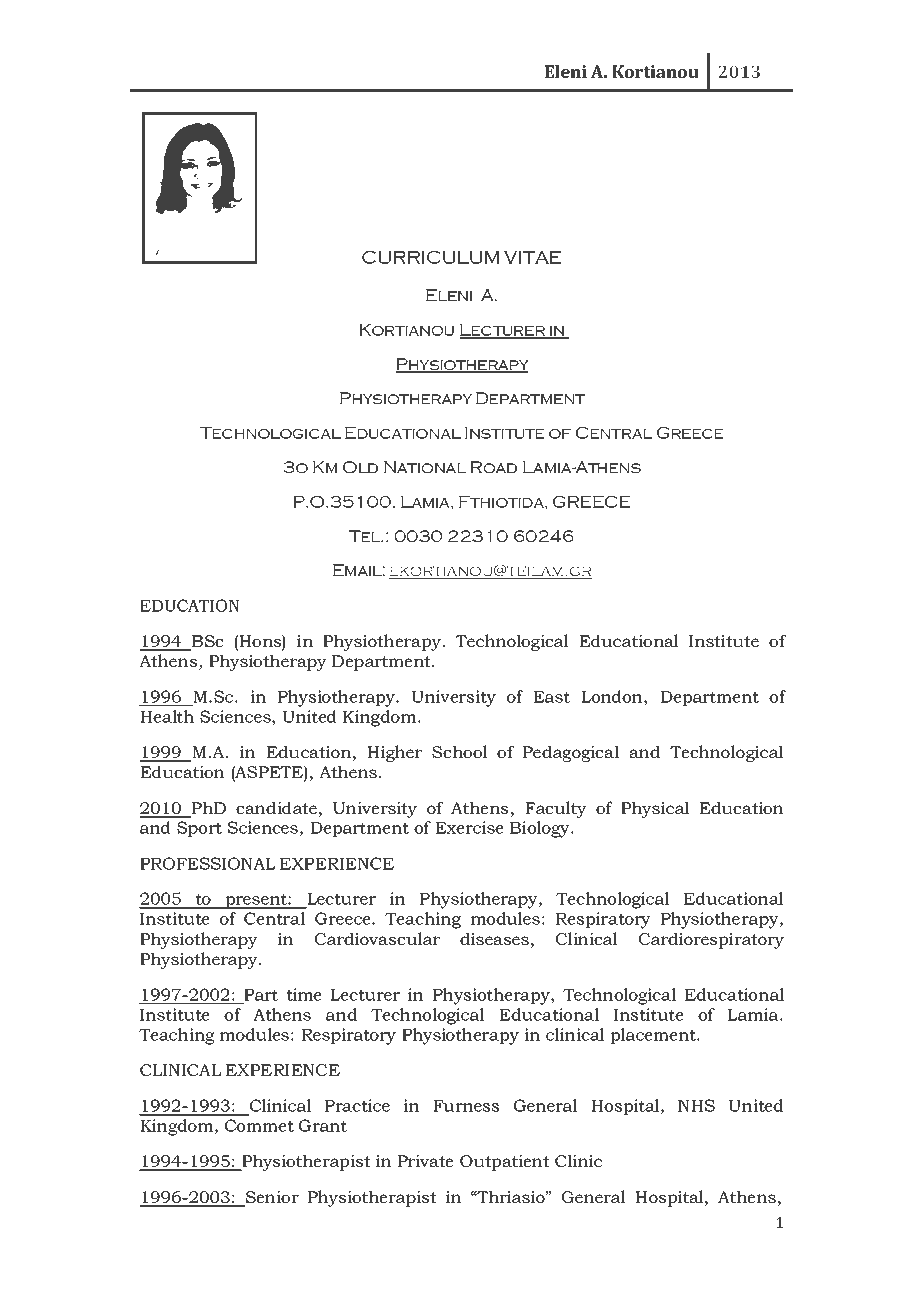 The width and height of the page is (924, 1308). I want to click on Old, so click(360, 467).
